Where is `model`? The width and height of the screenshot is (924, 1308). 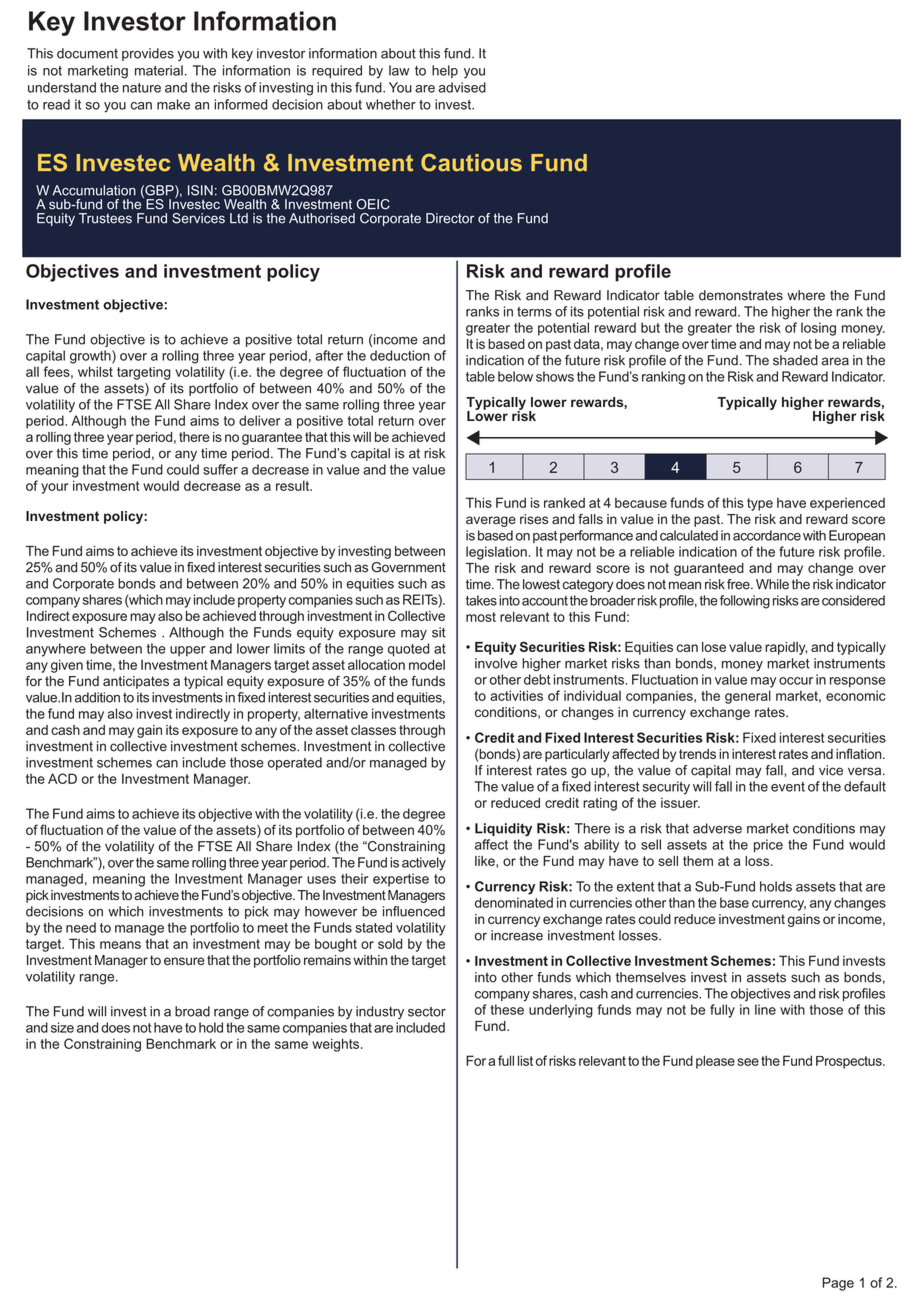 model is located at coordinates (427, 664).
